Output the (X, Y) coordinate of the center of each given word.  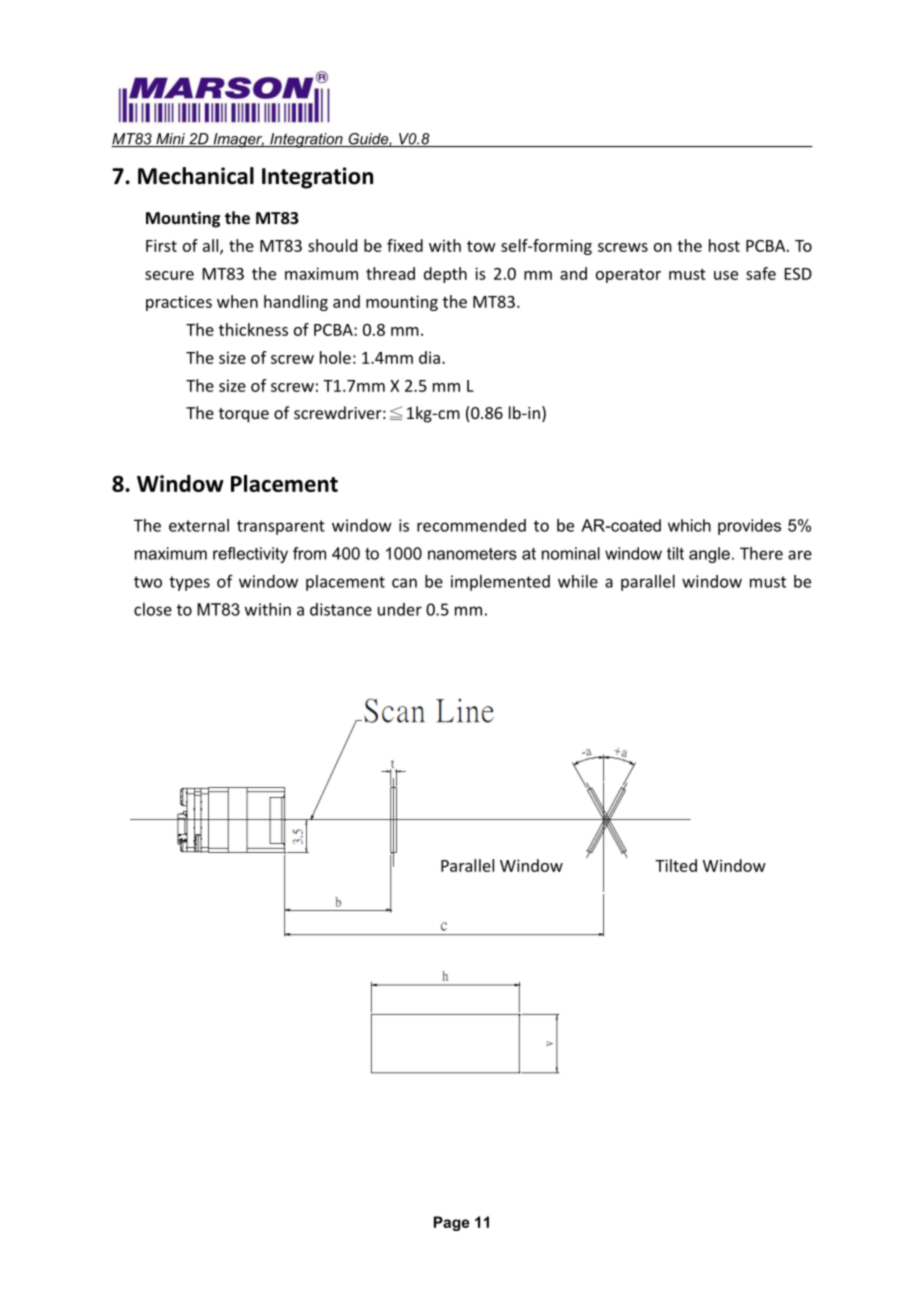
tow (481, 246)
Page (452, 1223)
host (724, 245)
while (578, 581)
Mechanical (196, 176)
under (400, 609)
